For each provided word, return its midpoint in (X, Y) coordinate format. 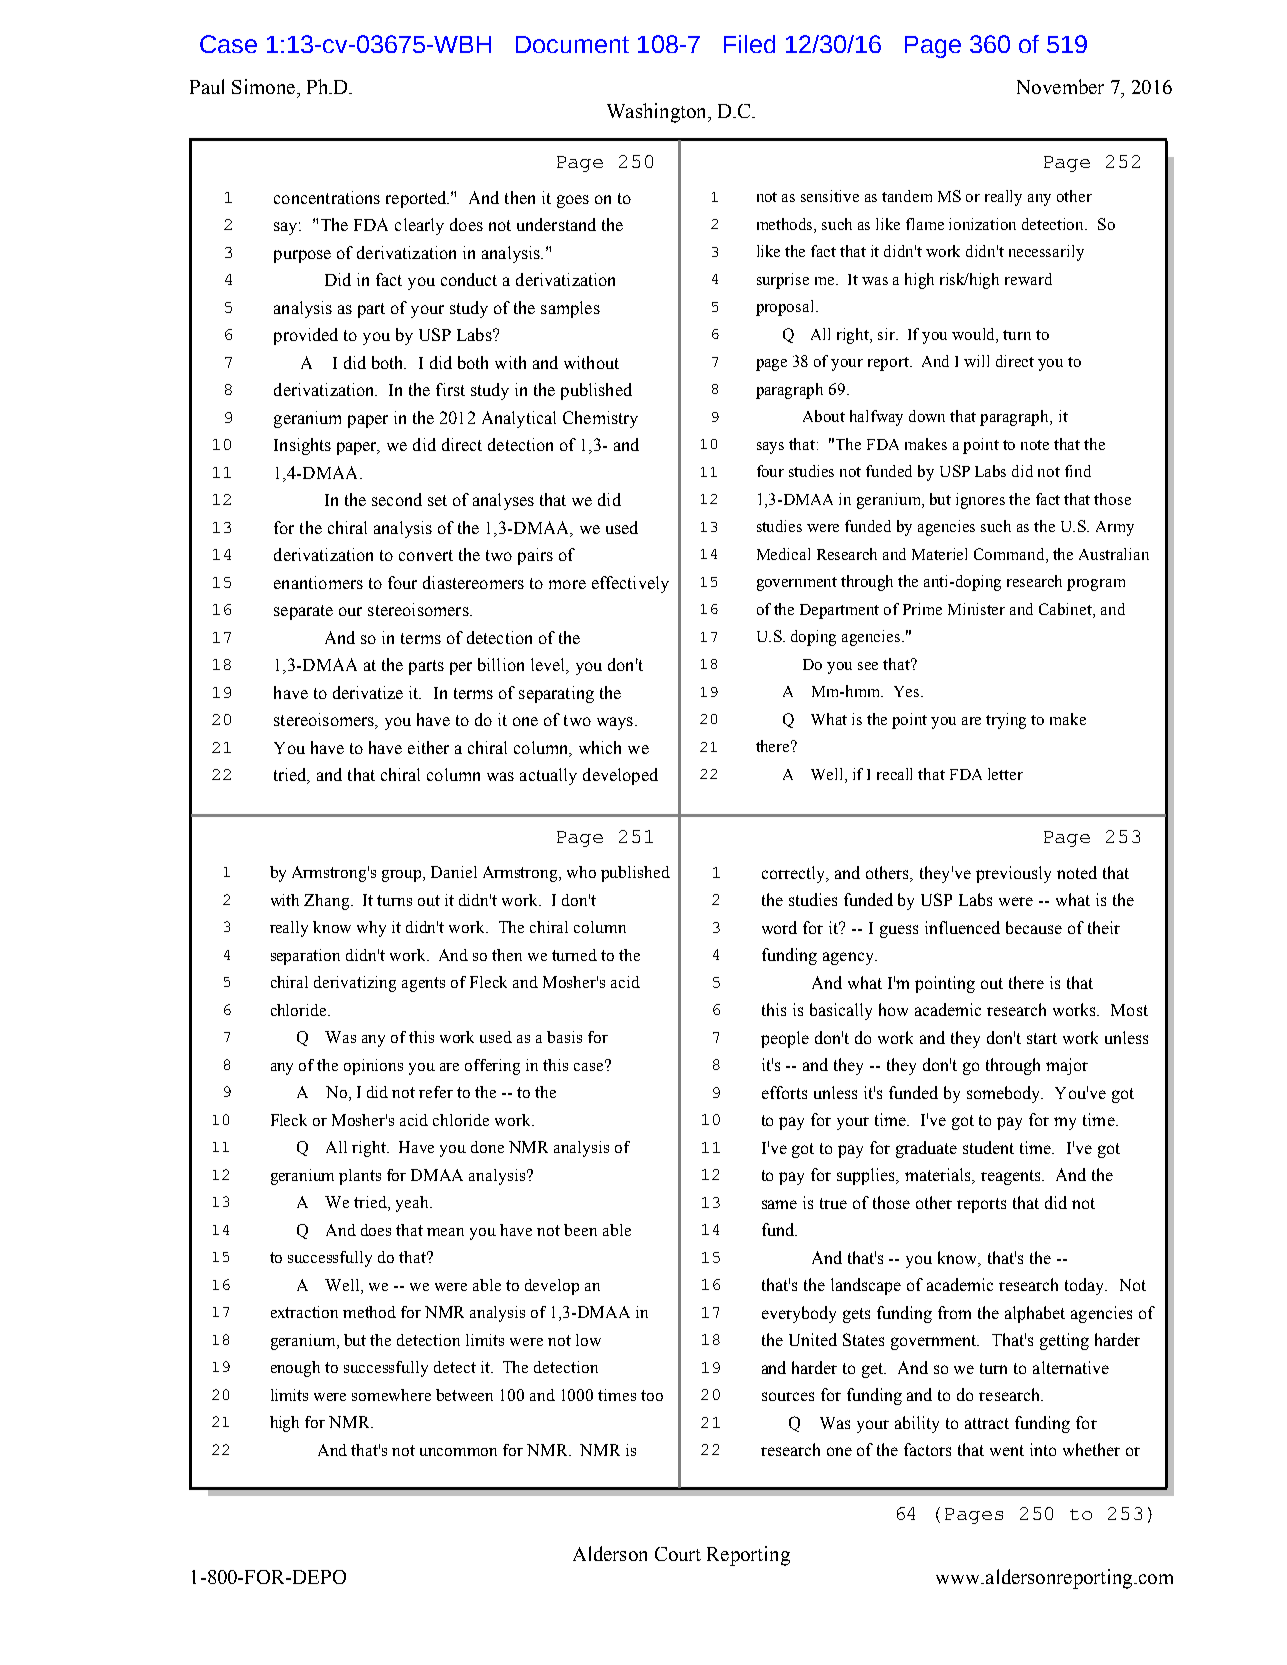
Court (678, 1554)
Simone (263, 86)
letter (1005, 774)
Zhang (328, 902)
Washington (658, 113)
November (1060, 86)
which (600, 747)
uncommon (458, 1452)
